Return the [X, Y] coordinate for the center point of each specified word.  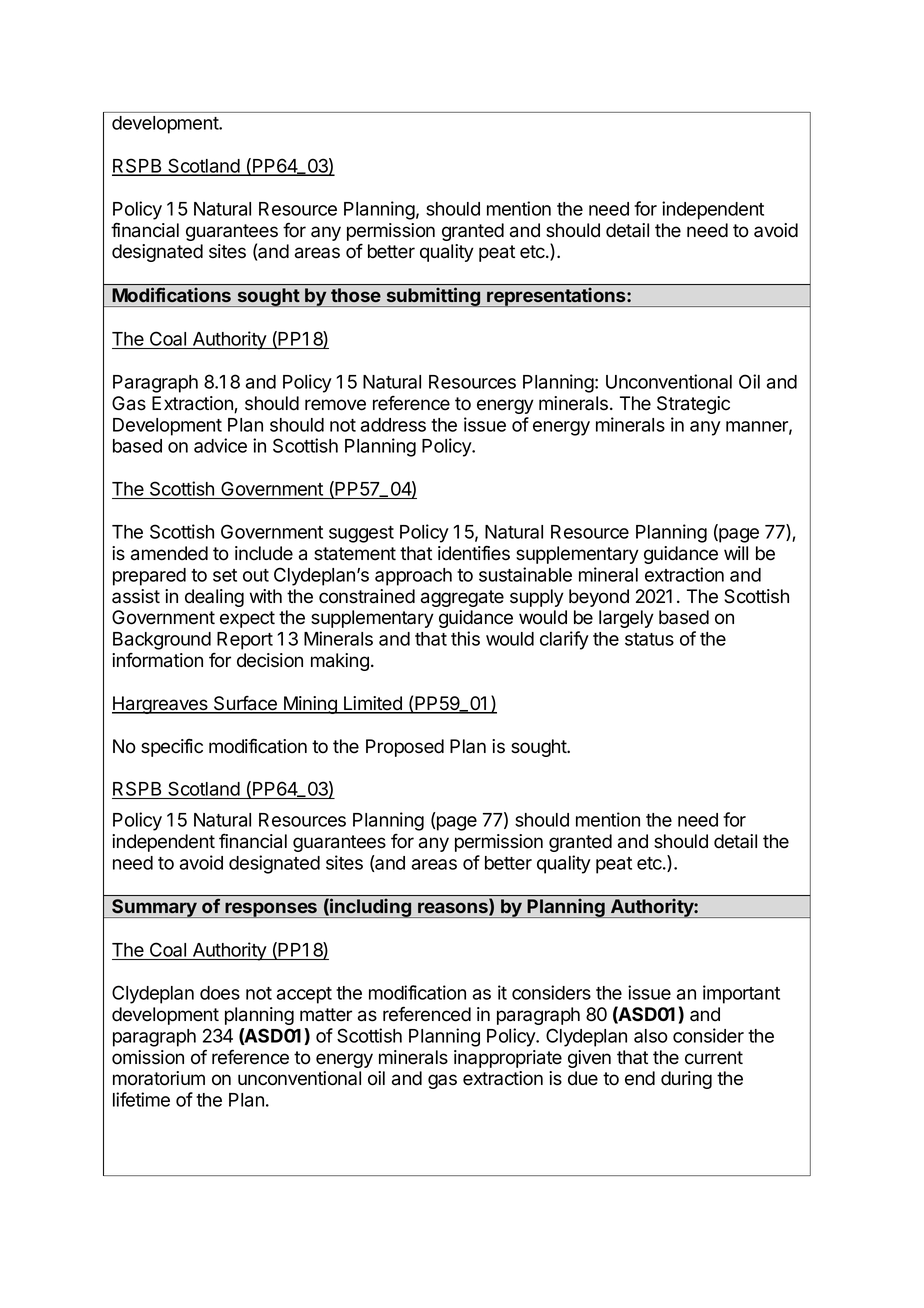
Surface [245, 704]
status [649, 639]
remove [335, 405]
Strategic [693, 405]
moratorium [159, 1078]
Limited [373, 704]
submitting [433, 297]
